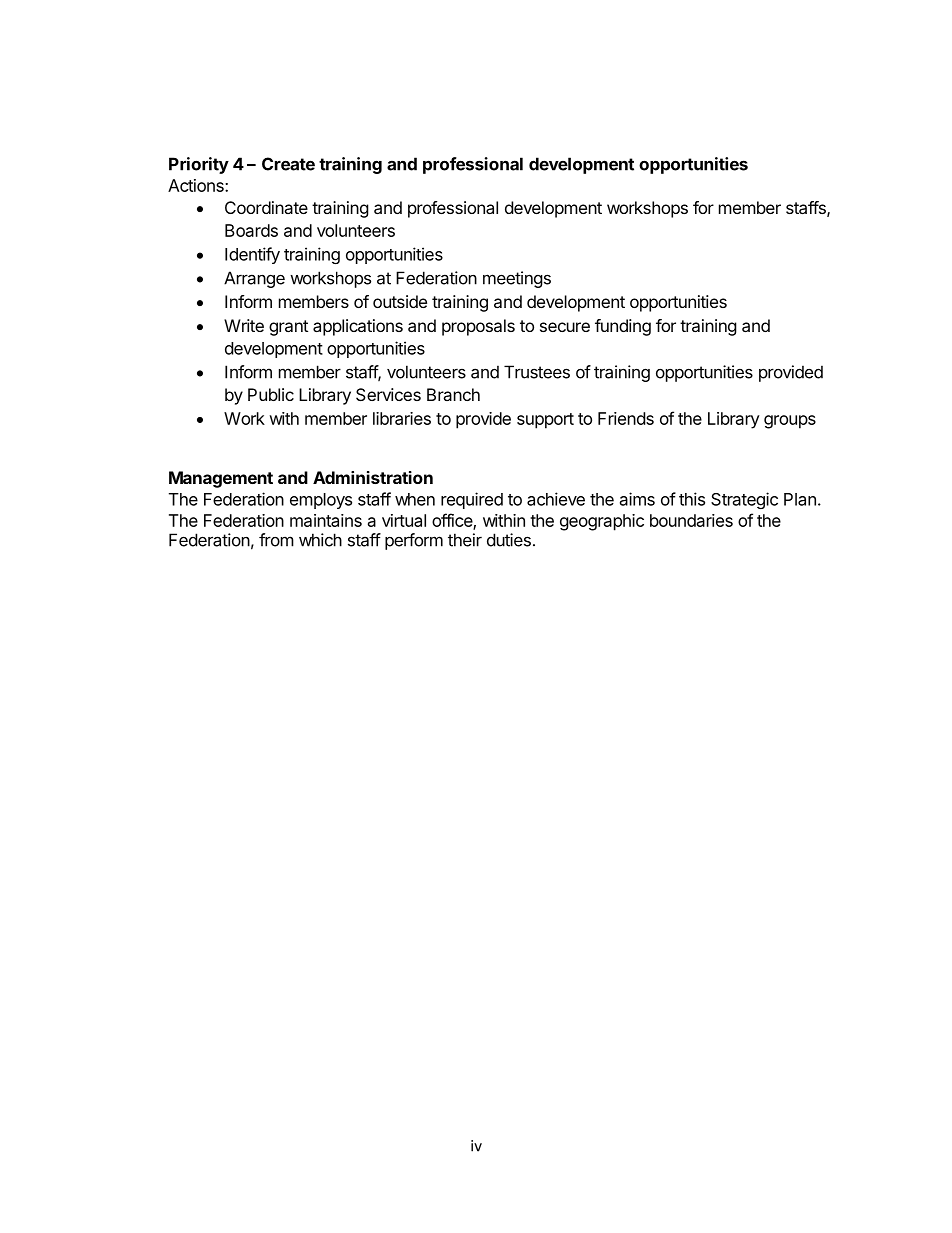 Image resolution: width=952 pixels, height=1233 pixels. Describe the element at coordinates (276, 540) in the page. I see `from` at that location.
